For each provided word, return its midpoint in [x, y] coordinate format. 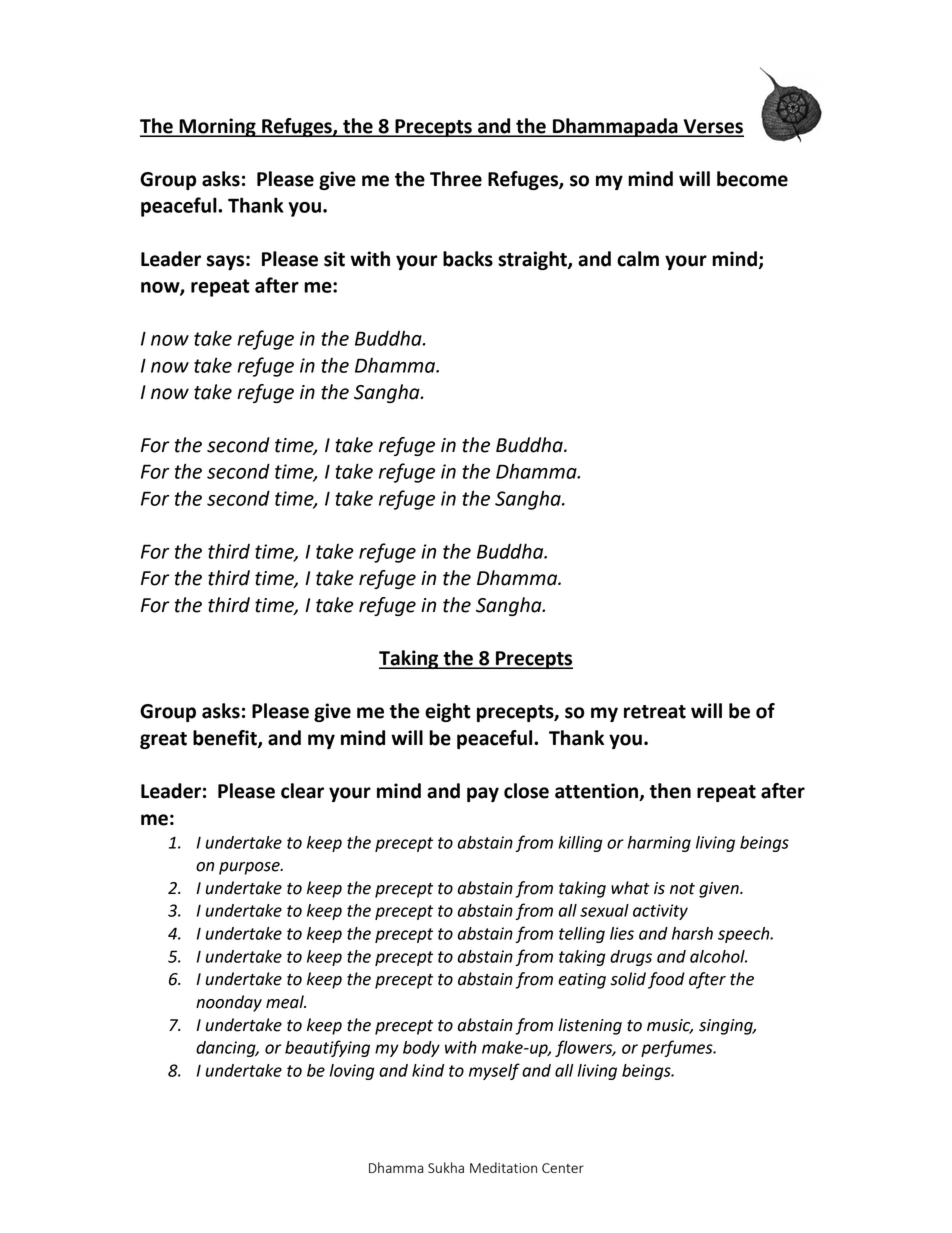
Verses [712, 127]
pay [483, 794]
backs [468, 259]
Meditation [503, 1167]
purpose [250, 868]
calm [638, 259]
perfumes [678, 1048]
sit [334, 259]
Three [456, 179]
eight [448, 712]
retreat [655, 712]
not [682, 889]
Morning [217, 127]
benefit [226, 739]
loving [352, 1072]
